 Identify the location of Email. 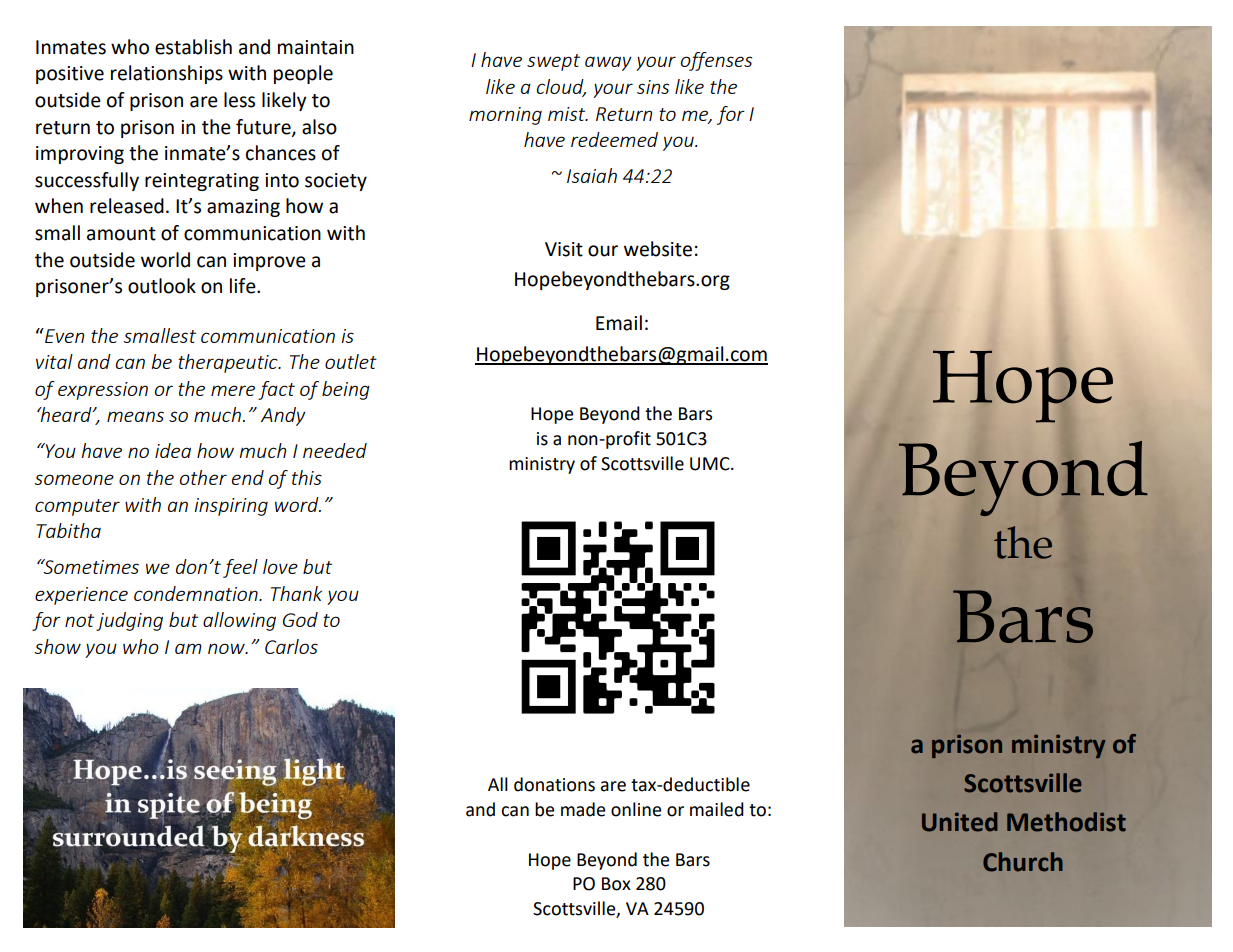
(619, 323).
